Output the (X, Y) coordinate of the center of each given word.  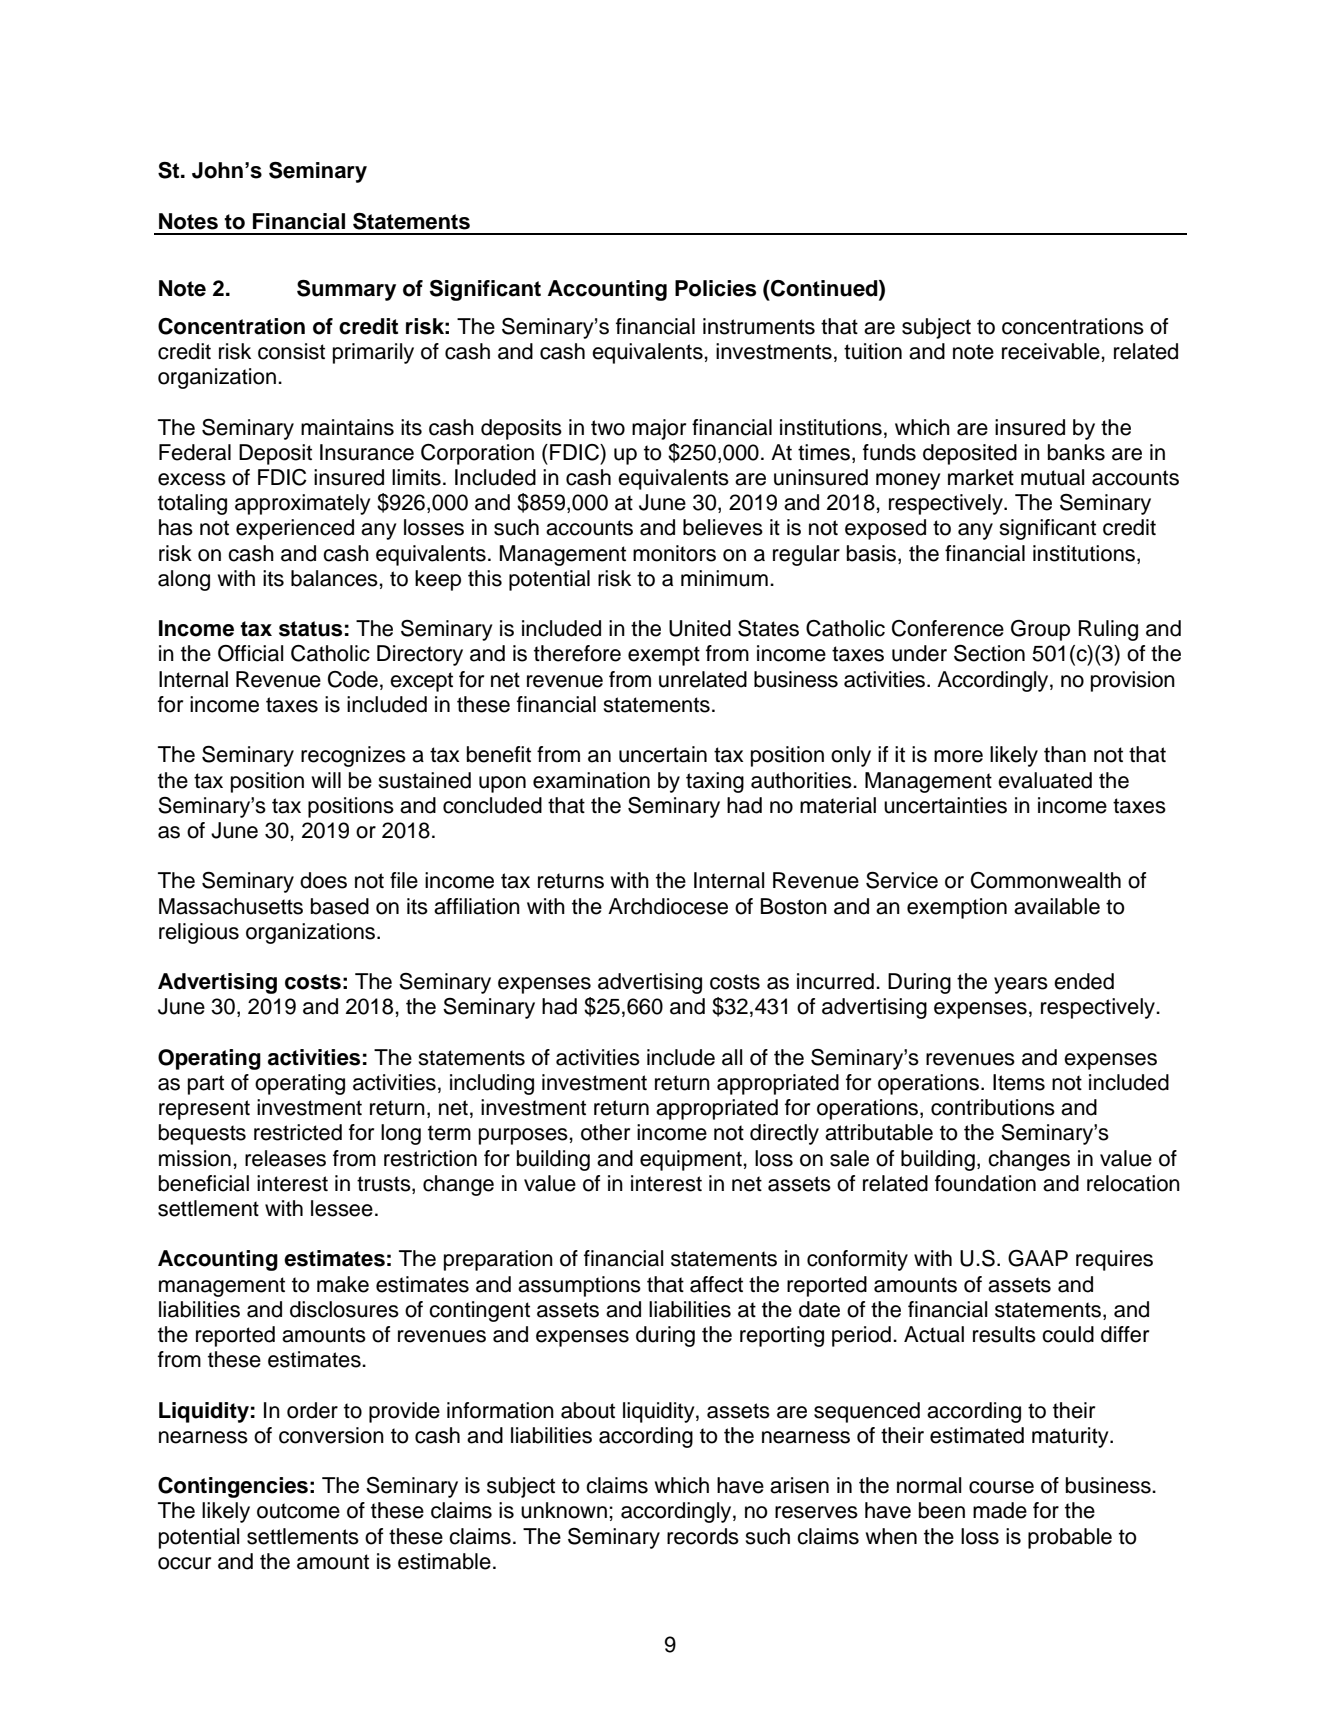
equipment (692, 1160)
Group (1040, 630)
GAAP (1038, 1258)
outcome (298, 1511)
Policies (715, 288)
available (1057, 906)
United (700, 628)
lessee (342, 1208)
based (340, 906)
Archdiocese (668, 906)
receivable (1052, 351)
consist (291, 351)
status (310, 629)
